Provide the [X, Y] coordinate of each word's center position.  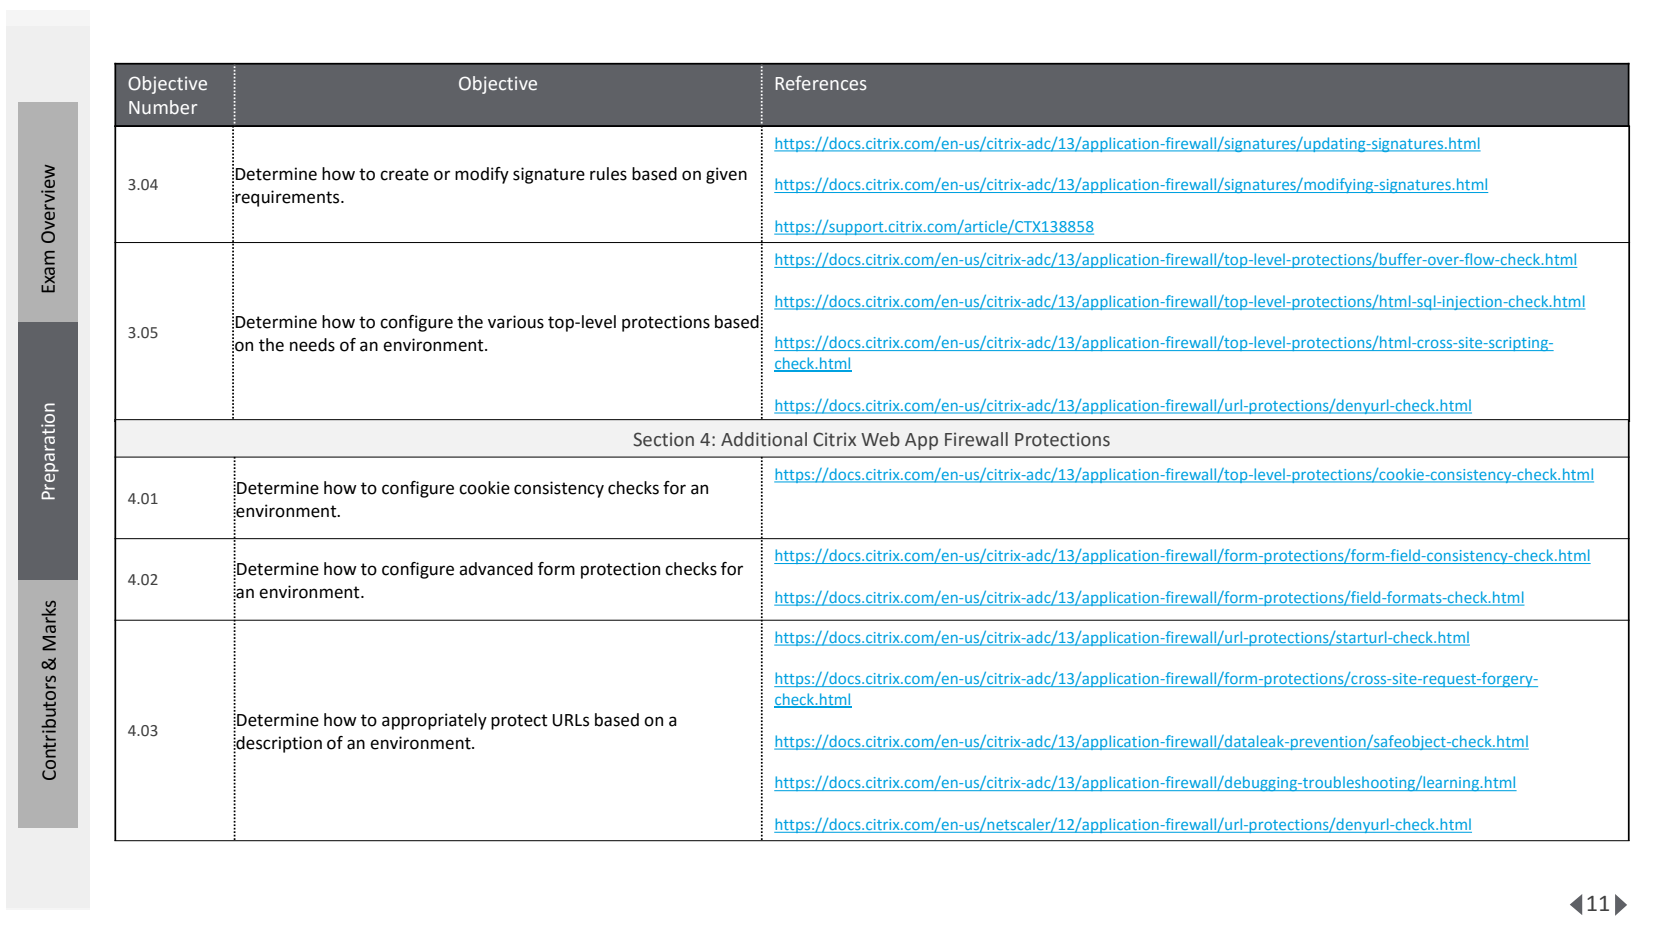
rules [608, 174]
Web [880, 439]
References [821, 83]
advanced [496, 569]
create [404, 174]
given [726, 175]
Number [163, 107]
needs [312, 345]
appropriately [434, 721]
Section [663, 439]
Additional [764, 439]
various [516, 322]
